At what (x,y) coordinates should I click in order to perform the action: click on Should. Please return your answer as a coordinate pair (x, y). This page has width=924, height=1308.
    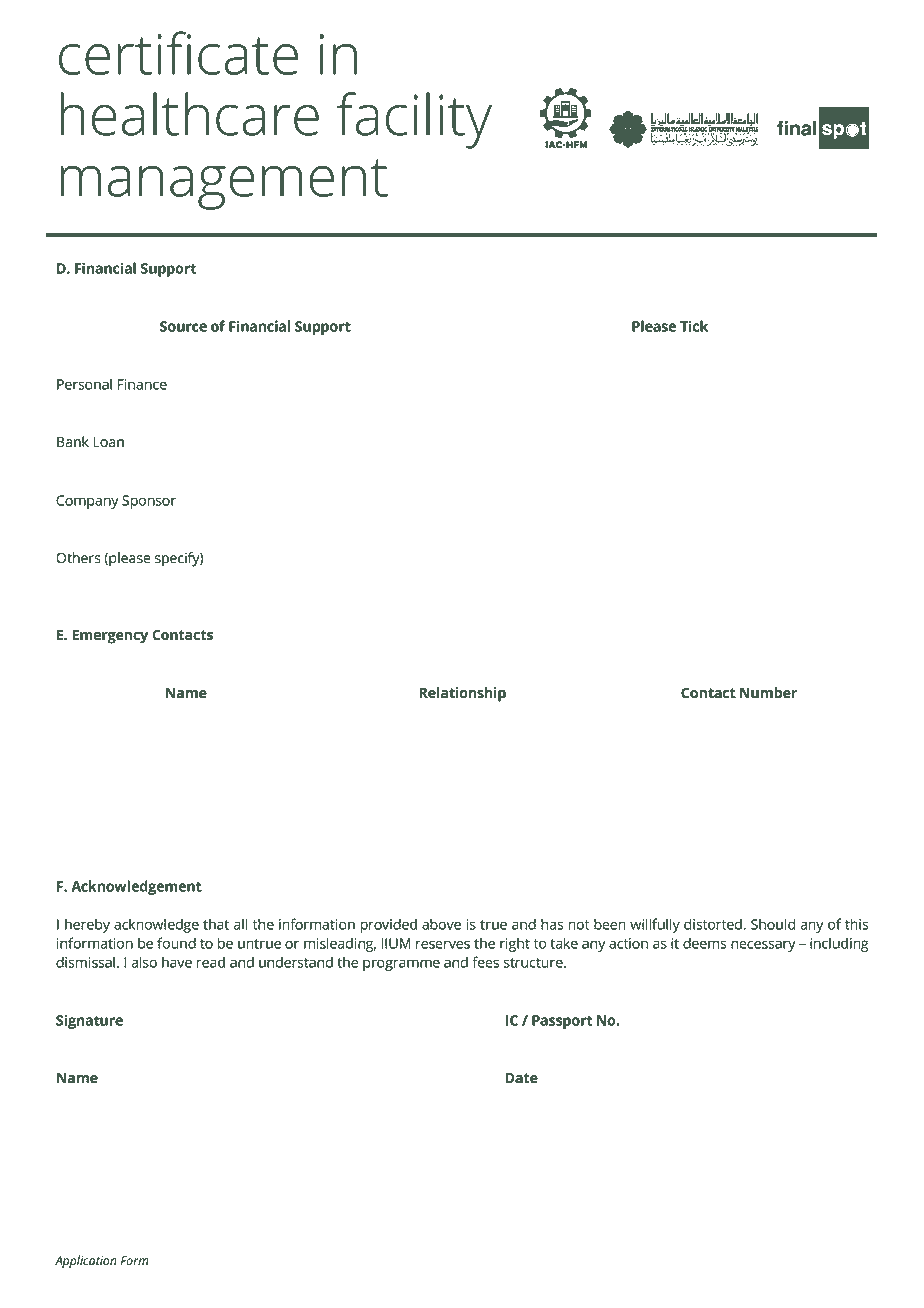
    Looking at the image, I should click on (773, 924).
